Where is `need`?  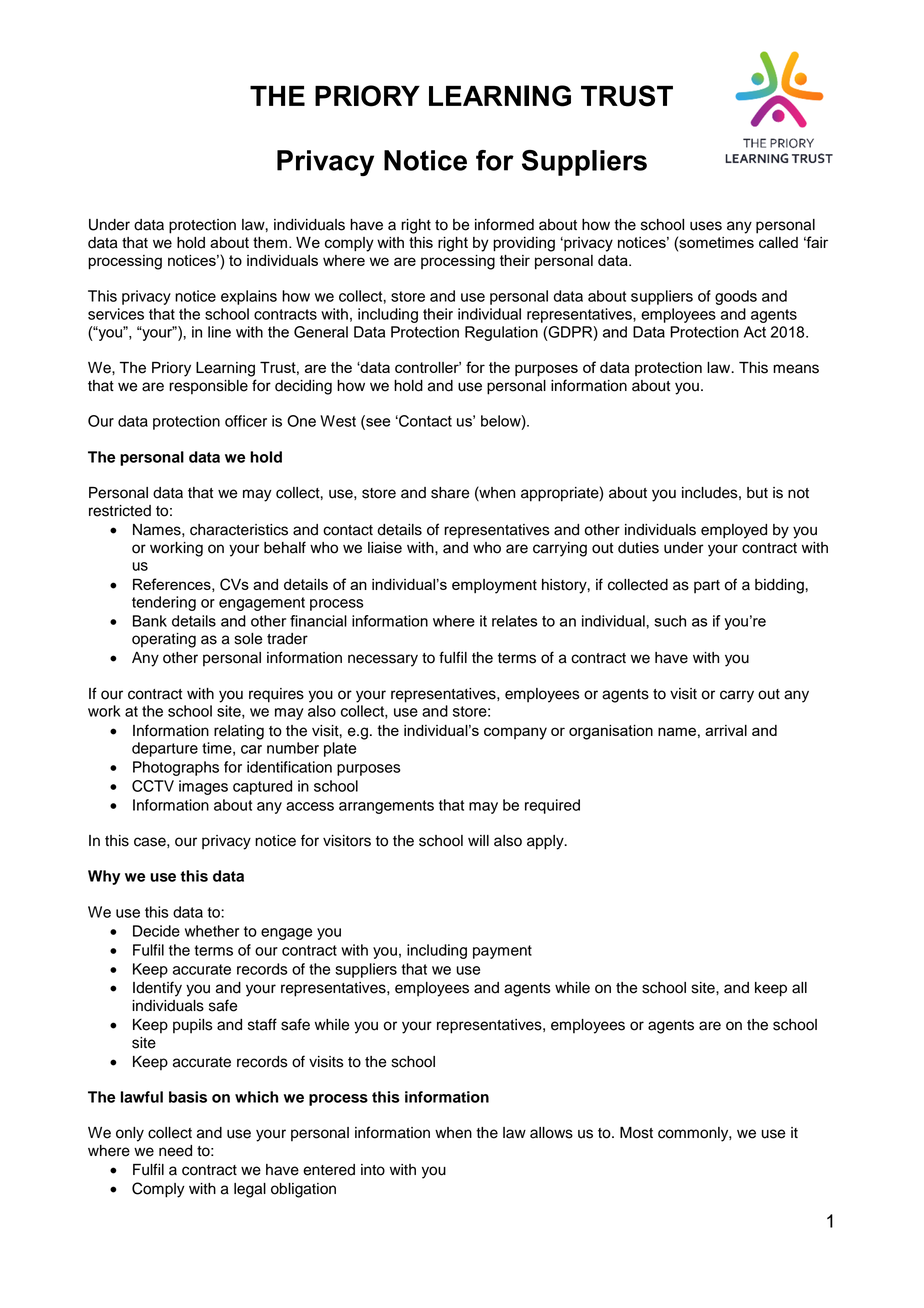
need is located at coordinates (175, 1151).
